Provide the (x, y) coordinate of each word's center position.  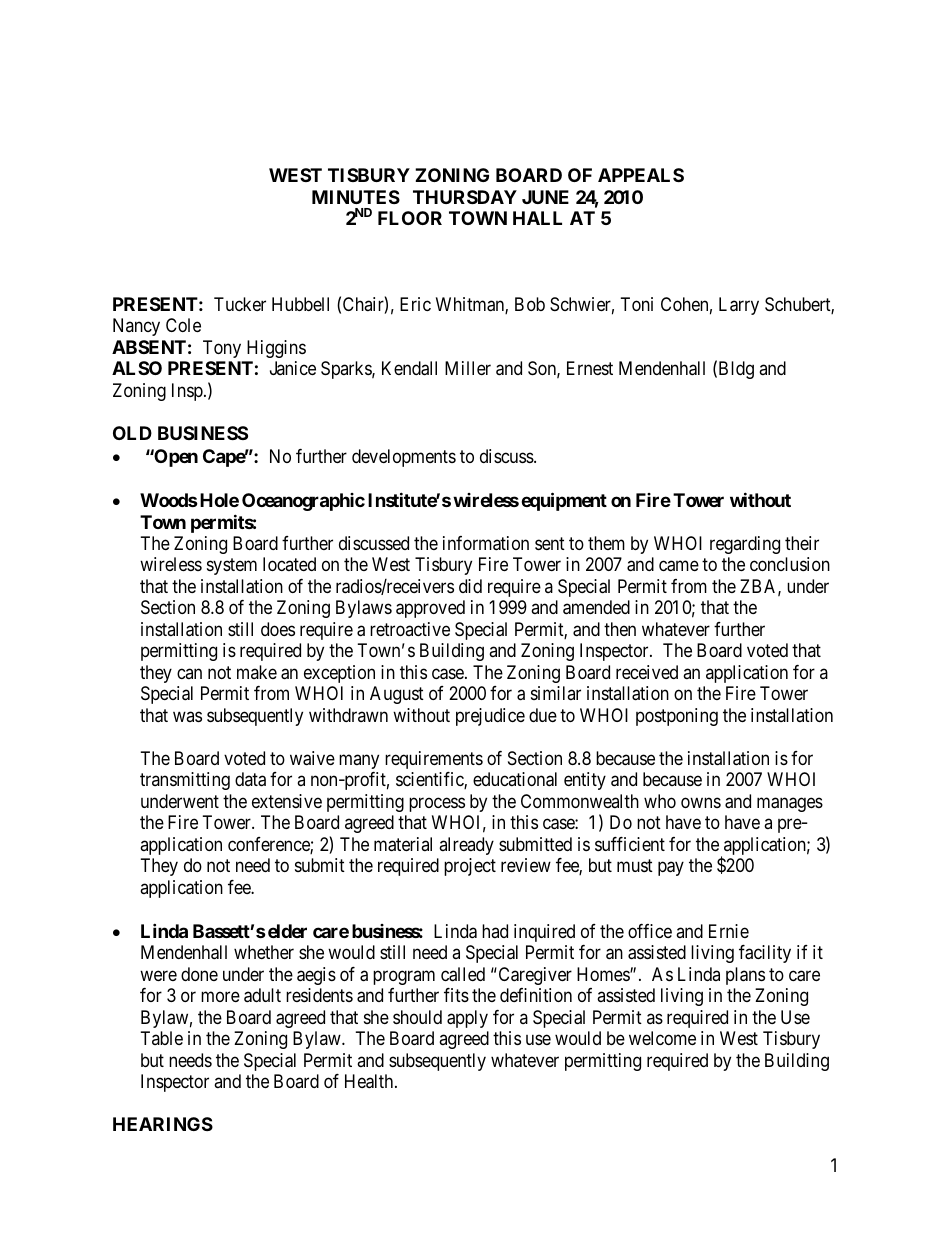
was (187, 716)
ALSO (137, 368)
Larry (739, 306)
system (232, 567)
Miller (468, 368)
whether (264, 952)
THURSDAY (465, 197)
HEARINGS (163, 1124)
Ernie (729, 931)
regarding (745, 545)
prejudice (490, 717)
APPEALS (641, 175)
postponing (677, 717)
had (495, 931)
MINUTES (356, 197)
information (486, 543)
